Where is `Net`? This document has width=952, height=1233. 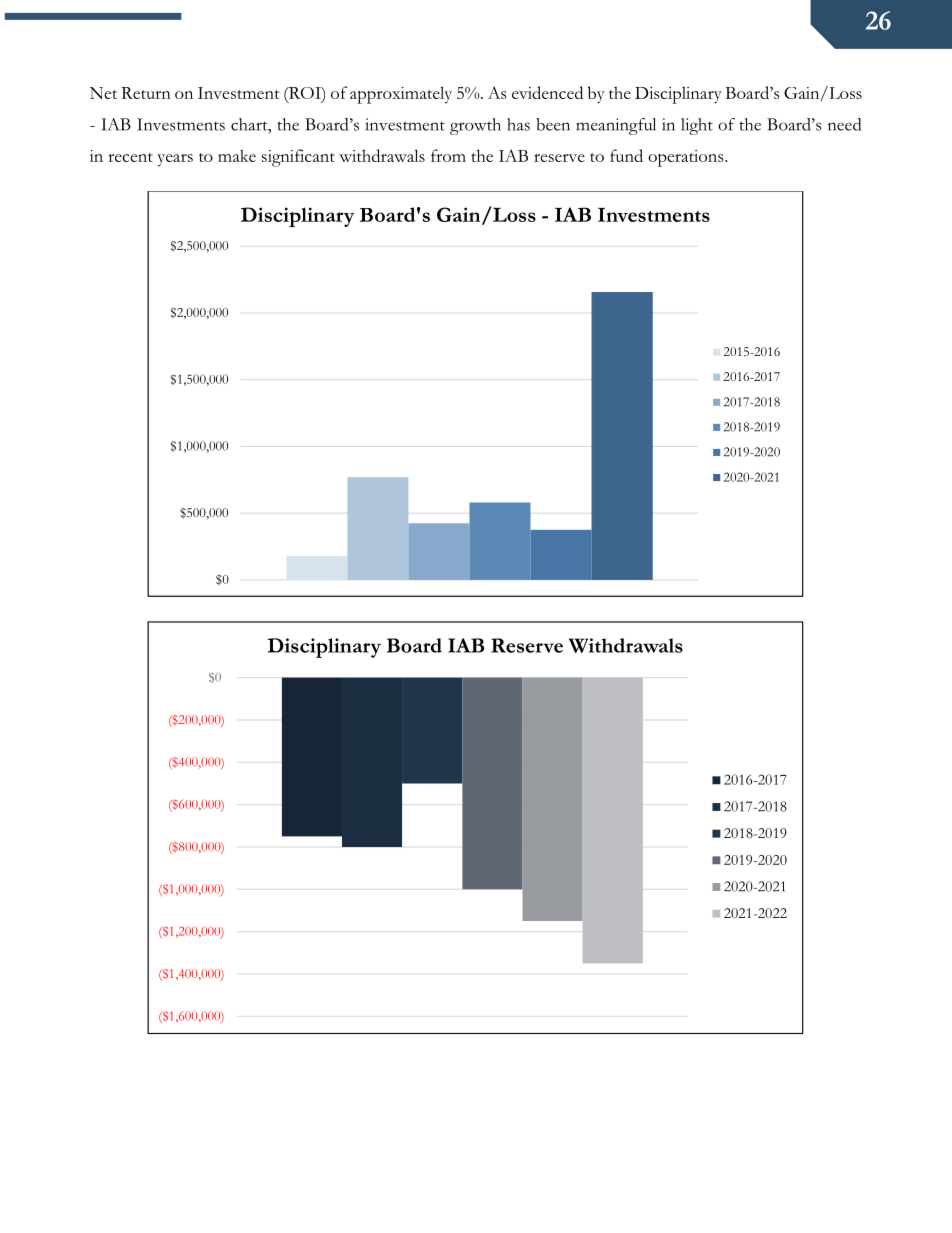
Net is located at coordinates (103, 93).
